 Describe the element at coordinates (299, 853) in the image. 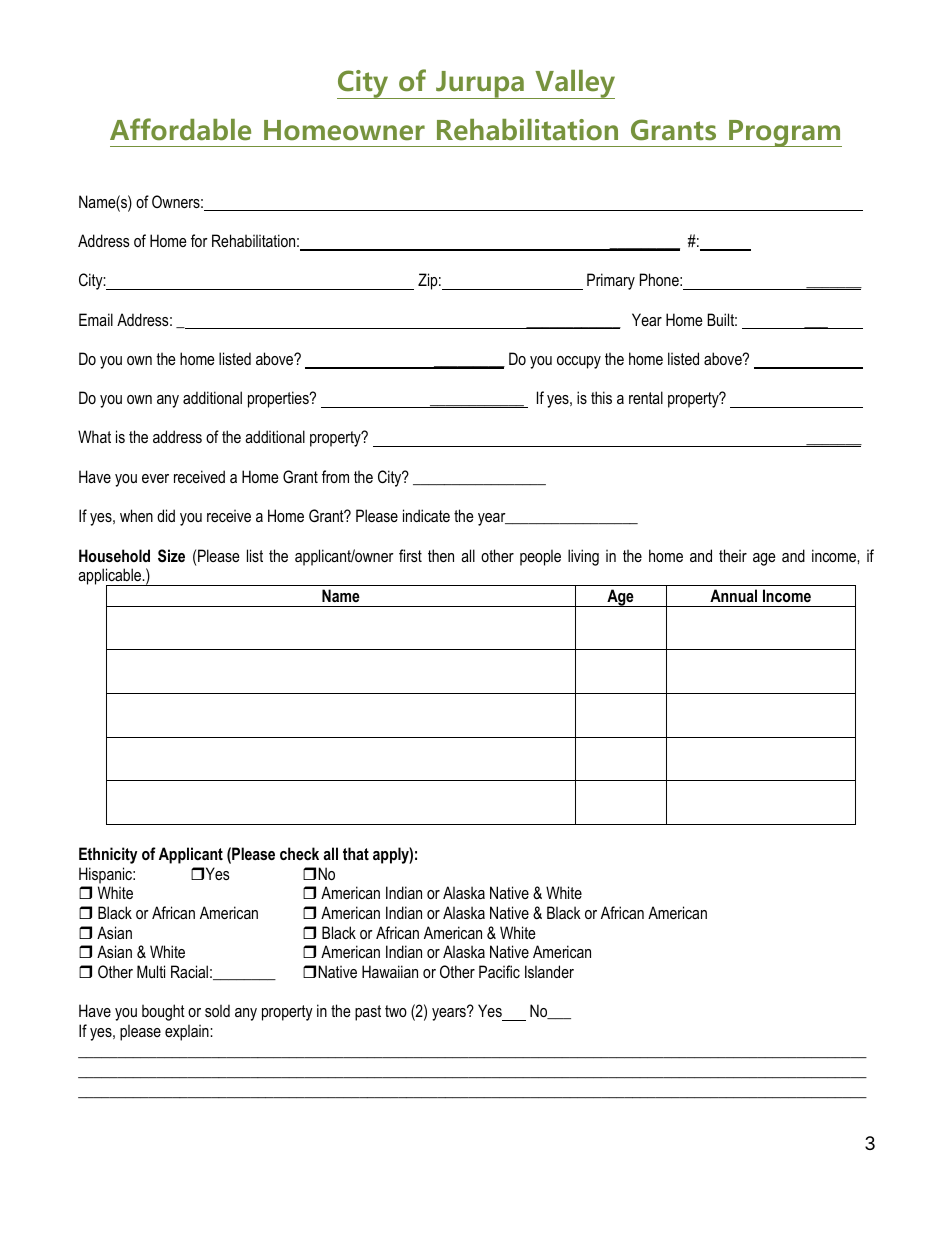

I see `check` at that location.
